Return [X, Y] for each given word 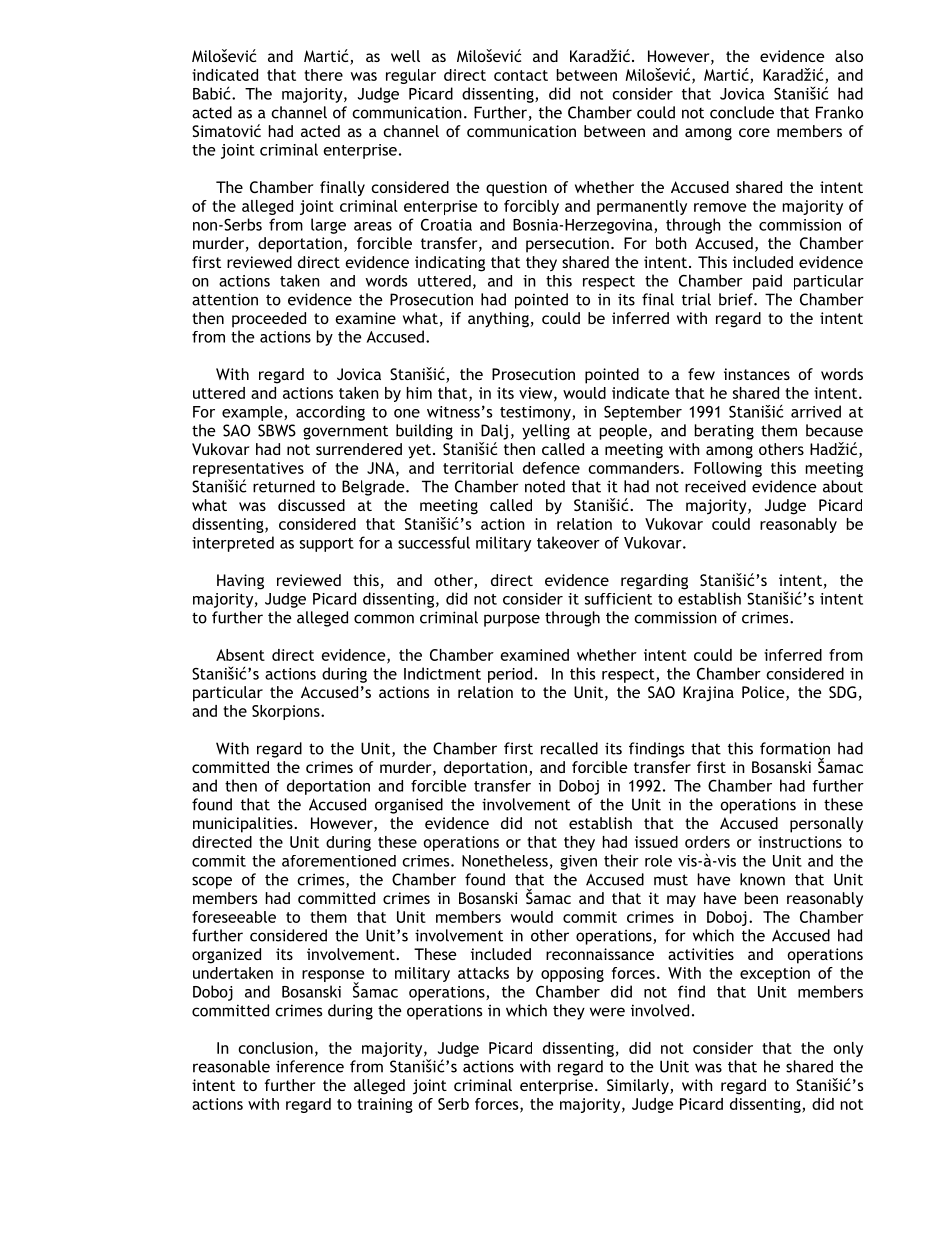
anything [498, 320]
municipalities [244, 825]
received [715, 486]
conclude [742, 112]
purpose [512, 620]
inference [310, 1066]
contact [521, 75]
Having [240, 582]
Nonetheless [505, 861]
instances [757, 374]
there [323, 75]
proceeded [269, 320]
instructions [800, 842]
